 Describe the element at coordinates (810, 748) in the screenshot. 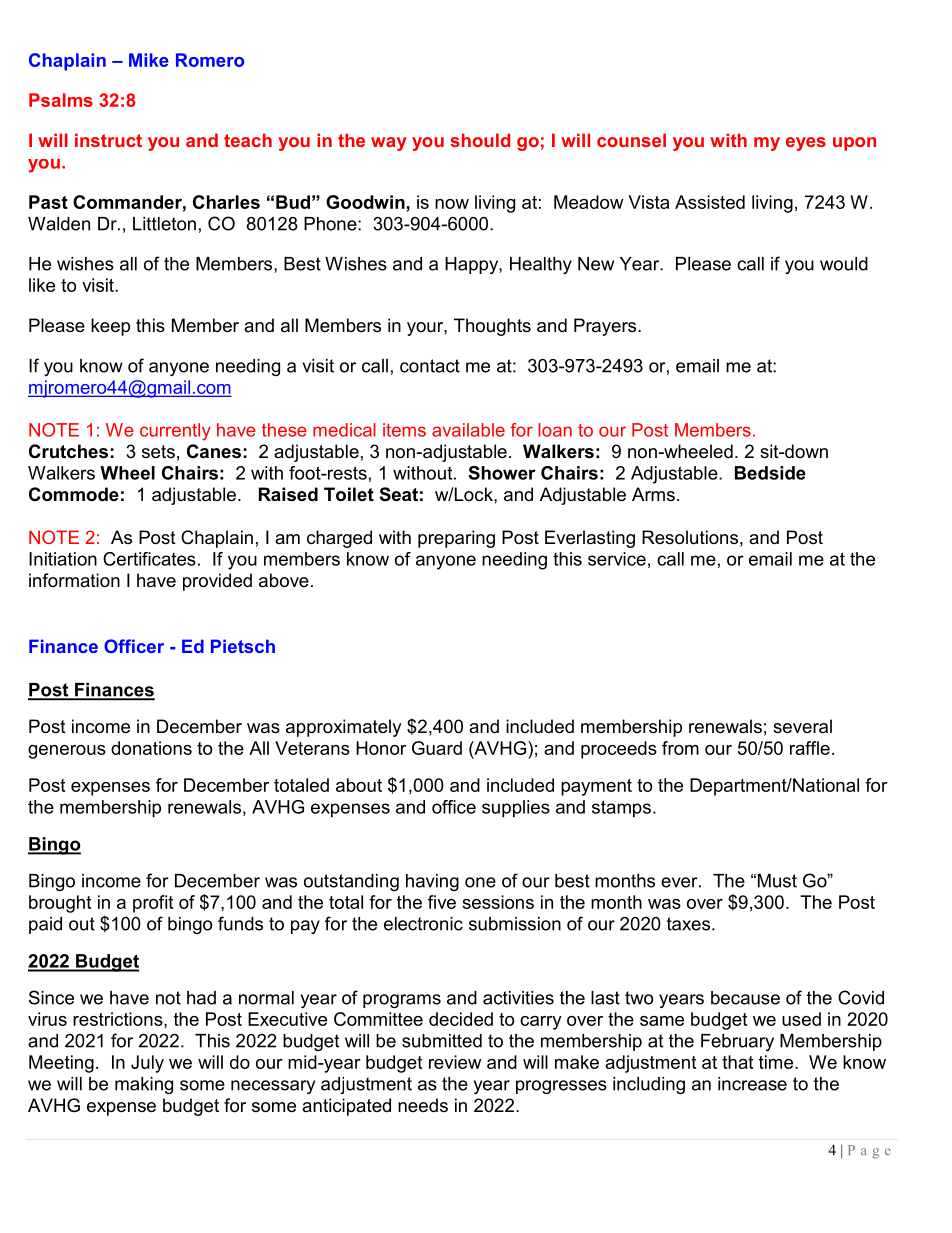

I see `raffle` at that location.
